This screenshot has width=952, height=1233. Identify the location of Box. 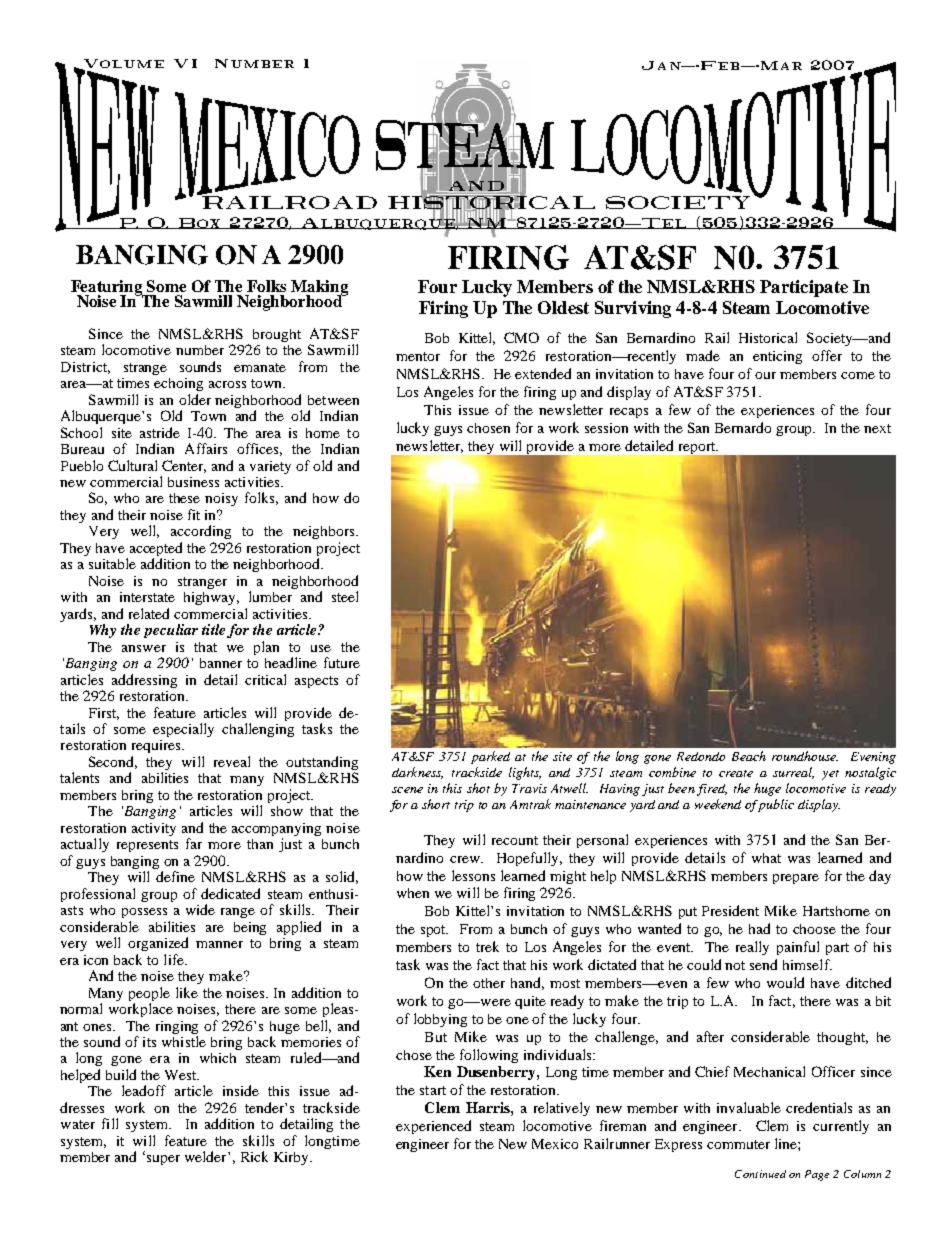
(199, 223).
